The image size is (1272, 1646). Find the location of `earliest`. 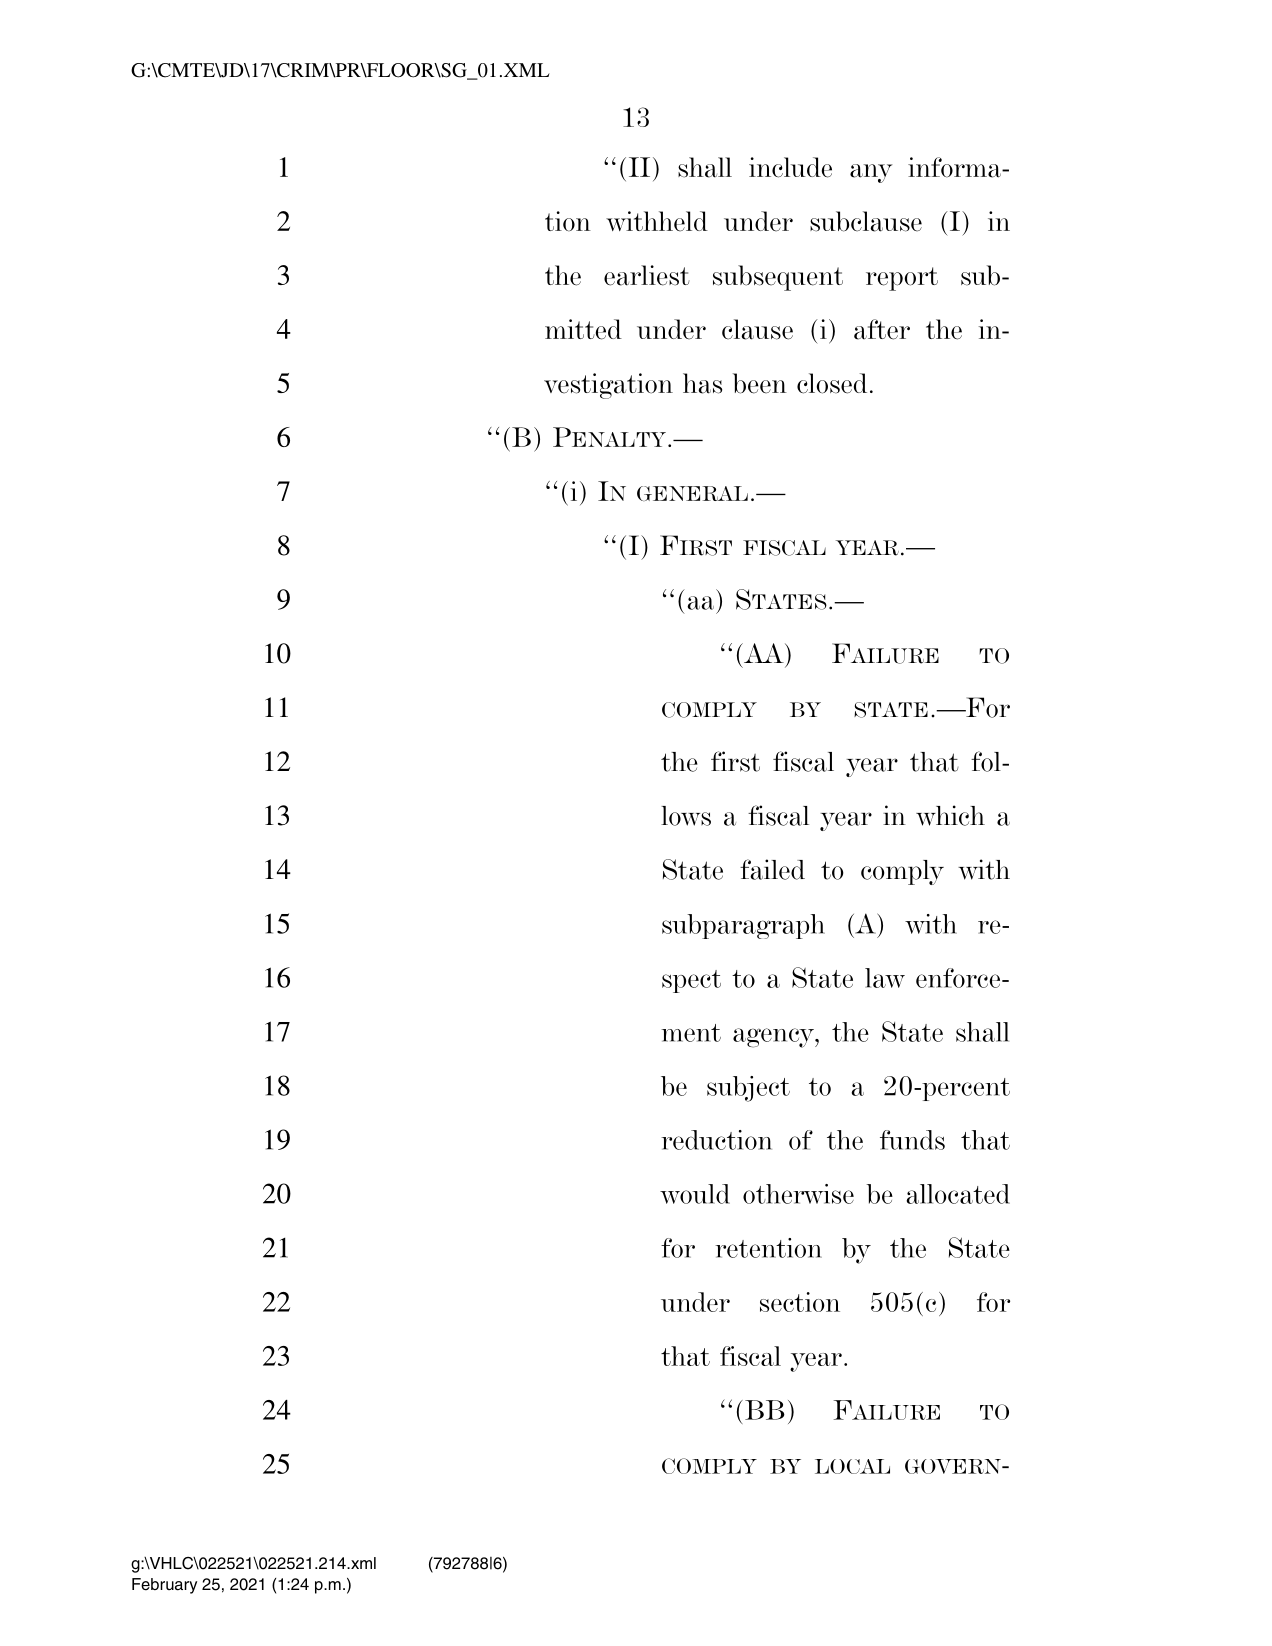

earliest is located at coordinates (647, 275).
